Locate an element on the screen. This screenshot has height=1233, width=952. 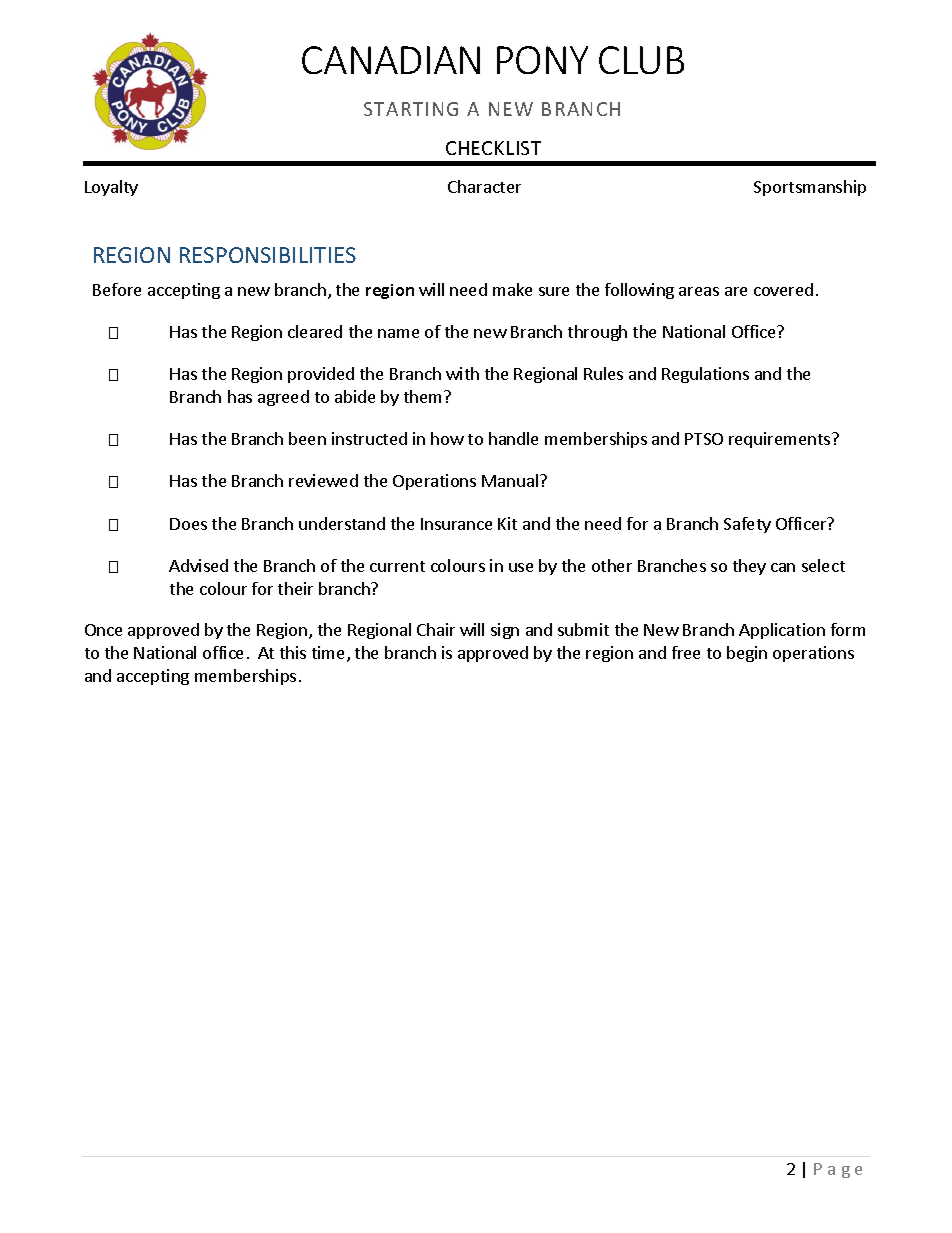
CANADIAN is located at coordinates (391, 60).
